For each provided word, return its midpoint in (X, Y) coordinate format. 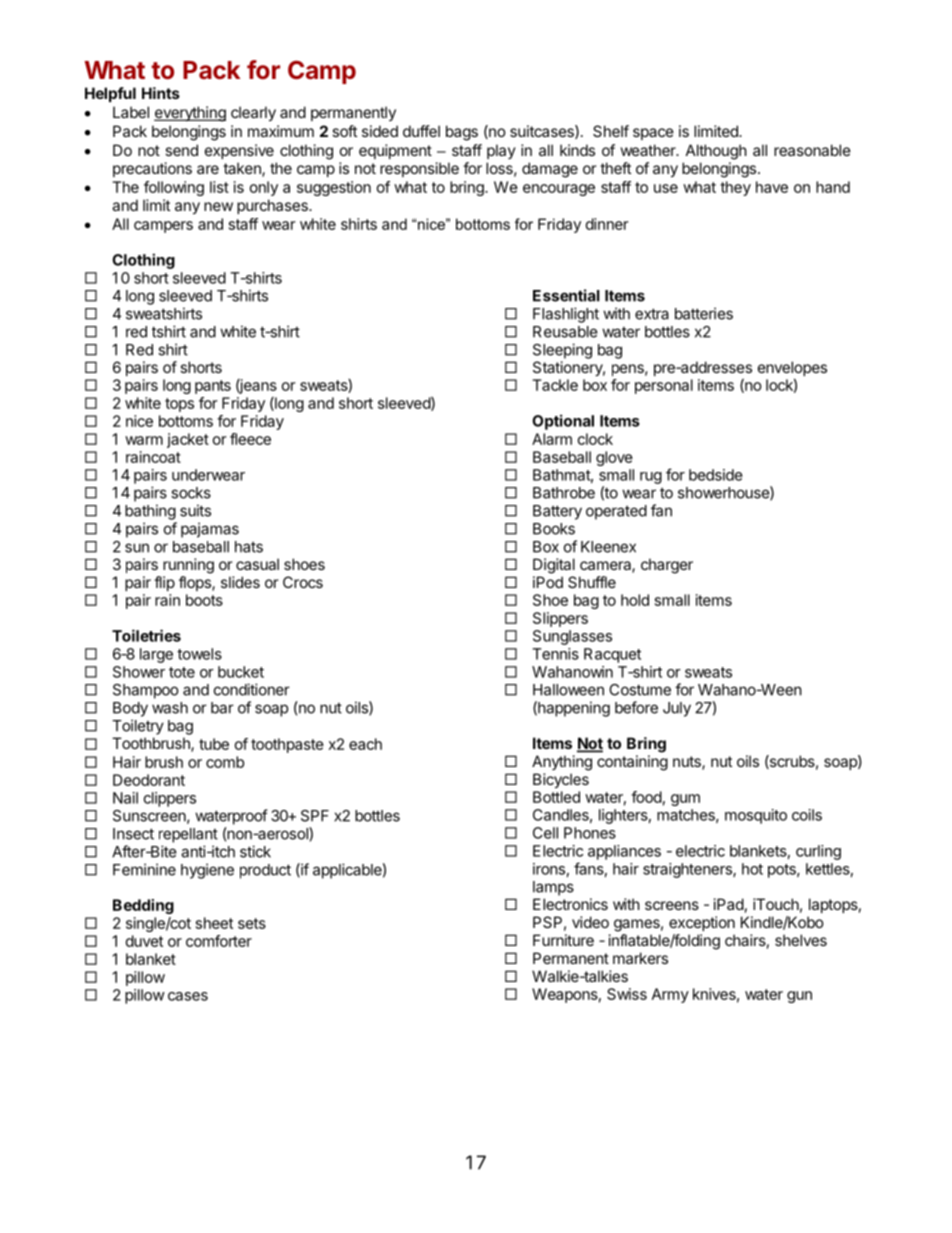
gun (799, 997)
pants (213, 387)
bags (462, 133)
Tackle (555, 385)
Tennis (555, 654)
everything (190, 114)
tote (182, 672)
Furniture (563, 940)
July (677, 709)
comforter (219, 941)
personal (664, 386)
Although (716, 152)
